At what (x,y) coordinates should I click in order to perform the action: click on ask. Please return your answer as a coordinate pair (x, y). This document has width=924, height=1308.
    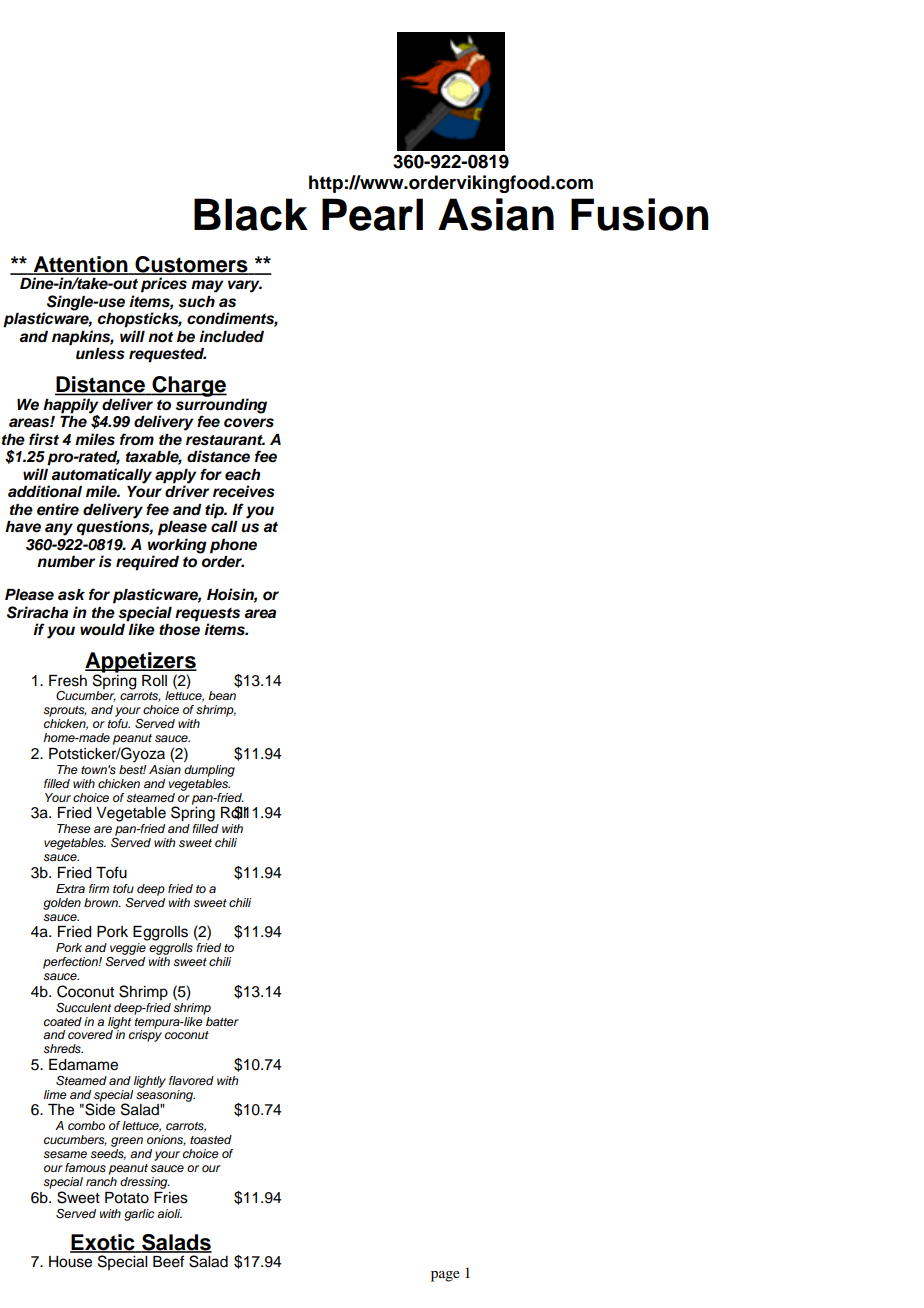
    Looking at the image, I should click on (71, 595).
